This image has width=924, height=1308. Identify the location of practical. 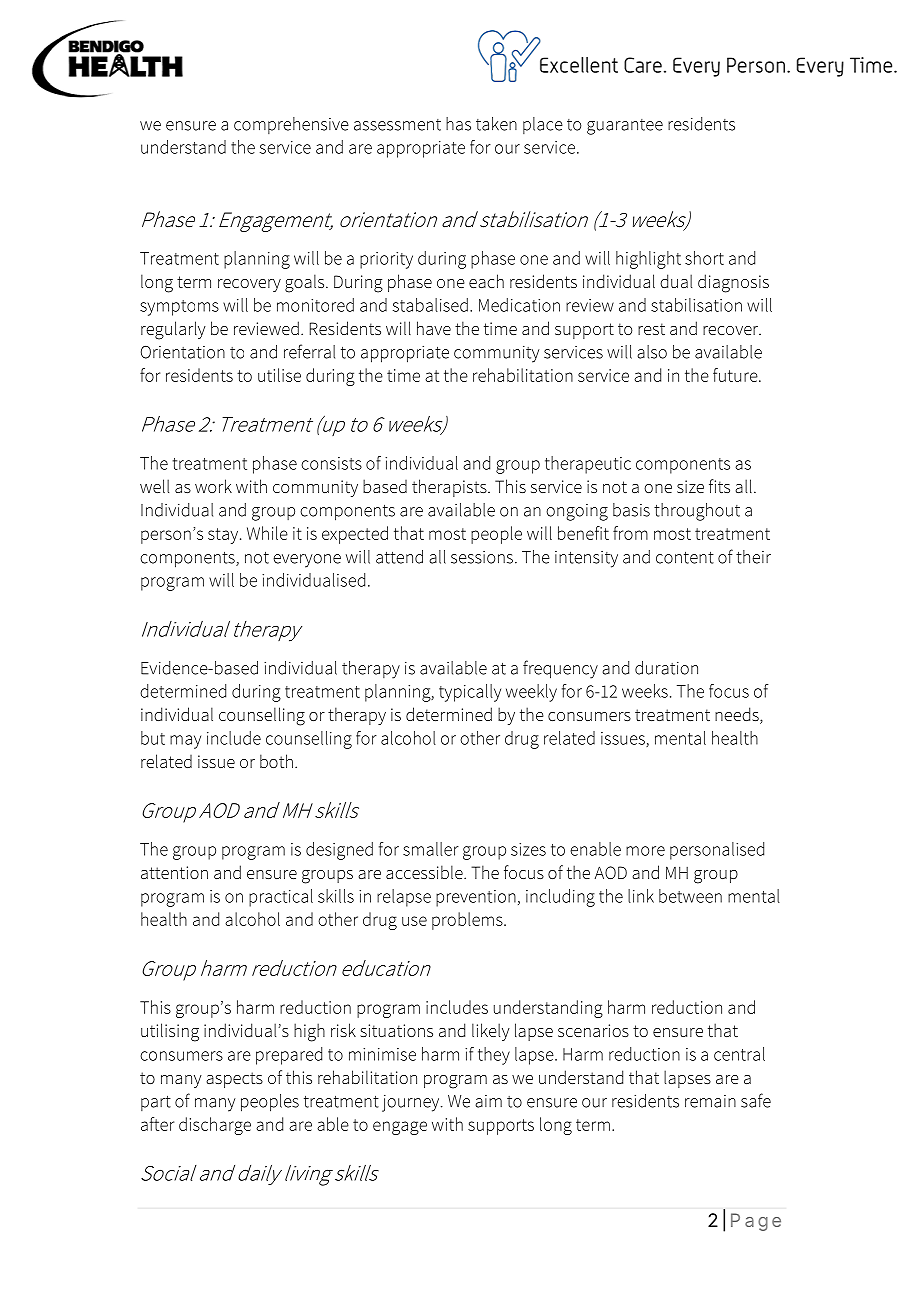
(281, 898).
